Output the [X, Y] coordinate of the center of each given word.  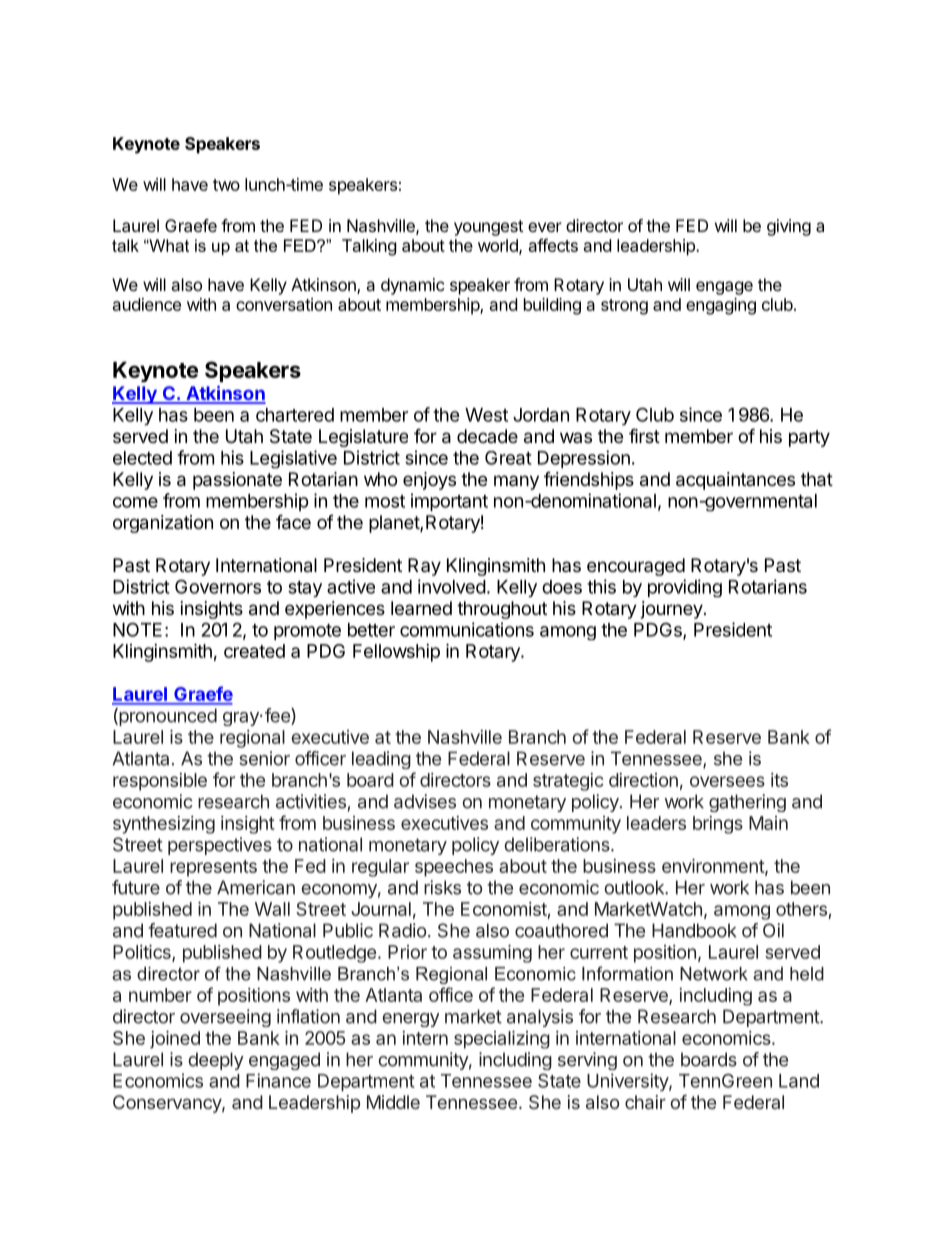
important [449, 502]
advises [425, 801]
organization [163, 524]
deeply [216, 1061]
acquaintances [735, 481]
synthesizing [164, 825]
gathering [747, 803]
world [499, 246]
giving [789, 227]
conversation [284, 304]
